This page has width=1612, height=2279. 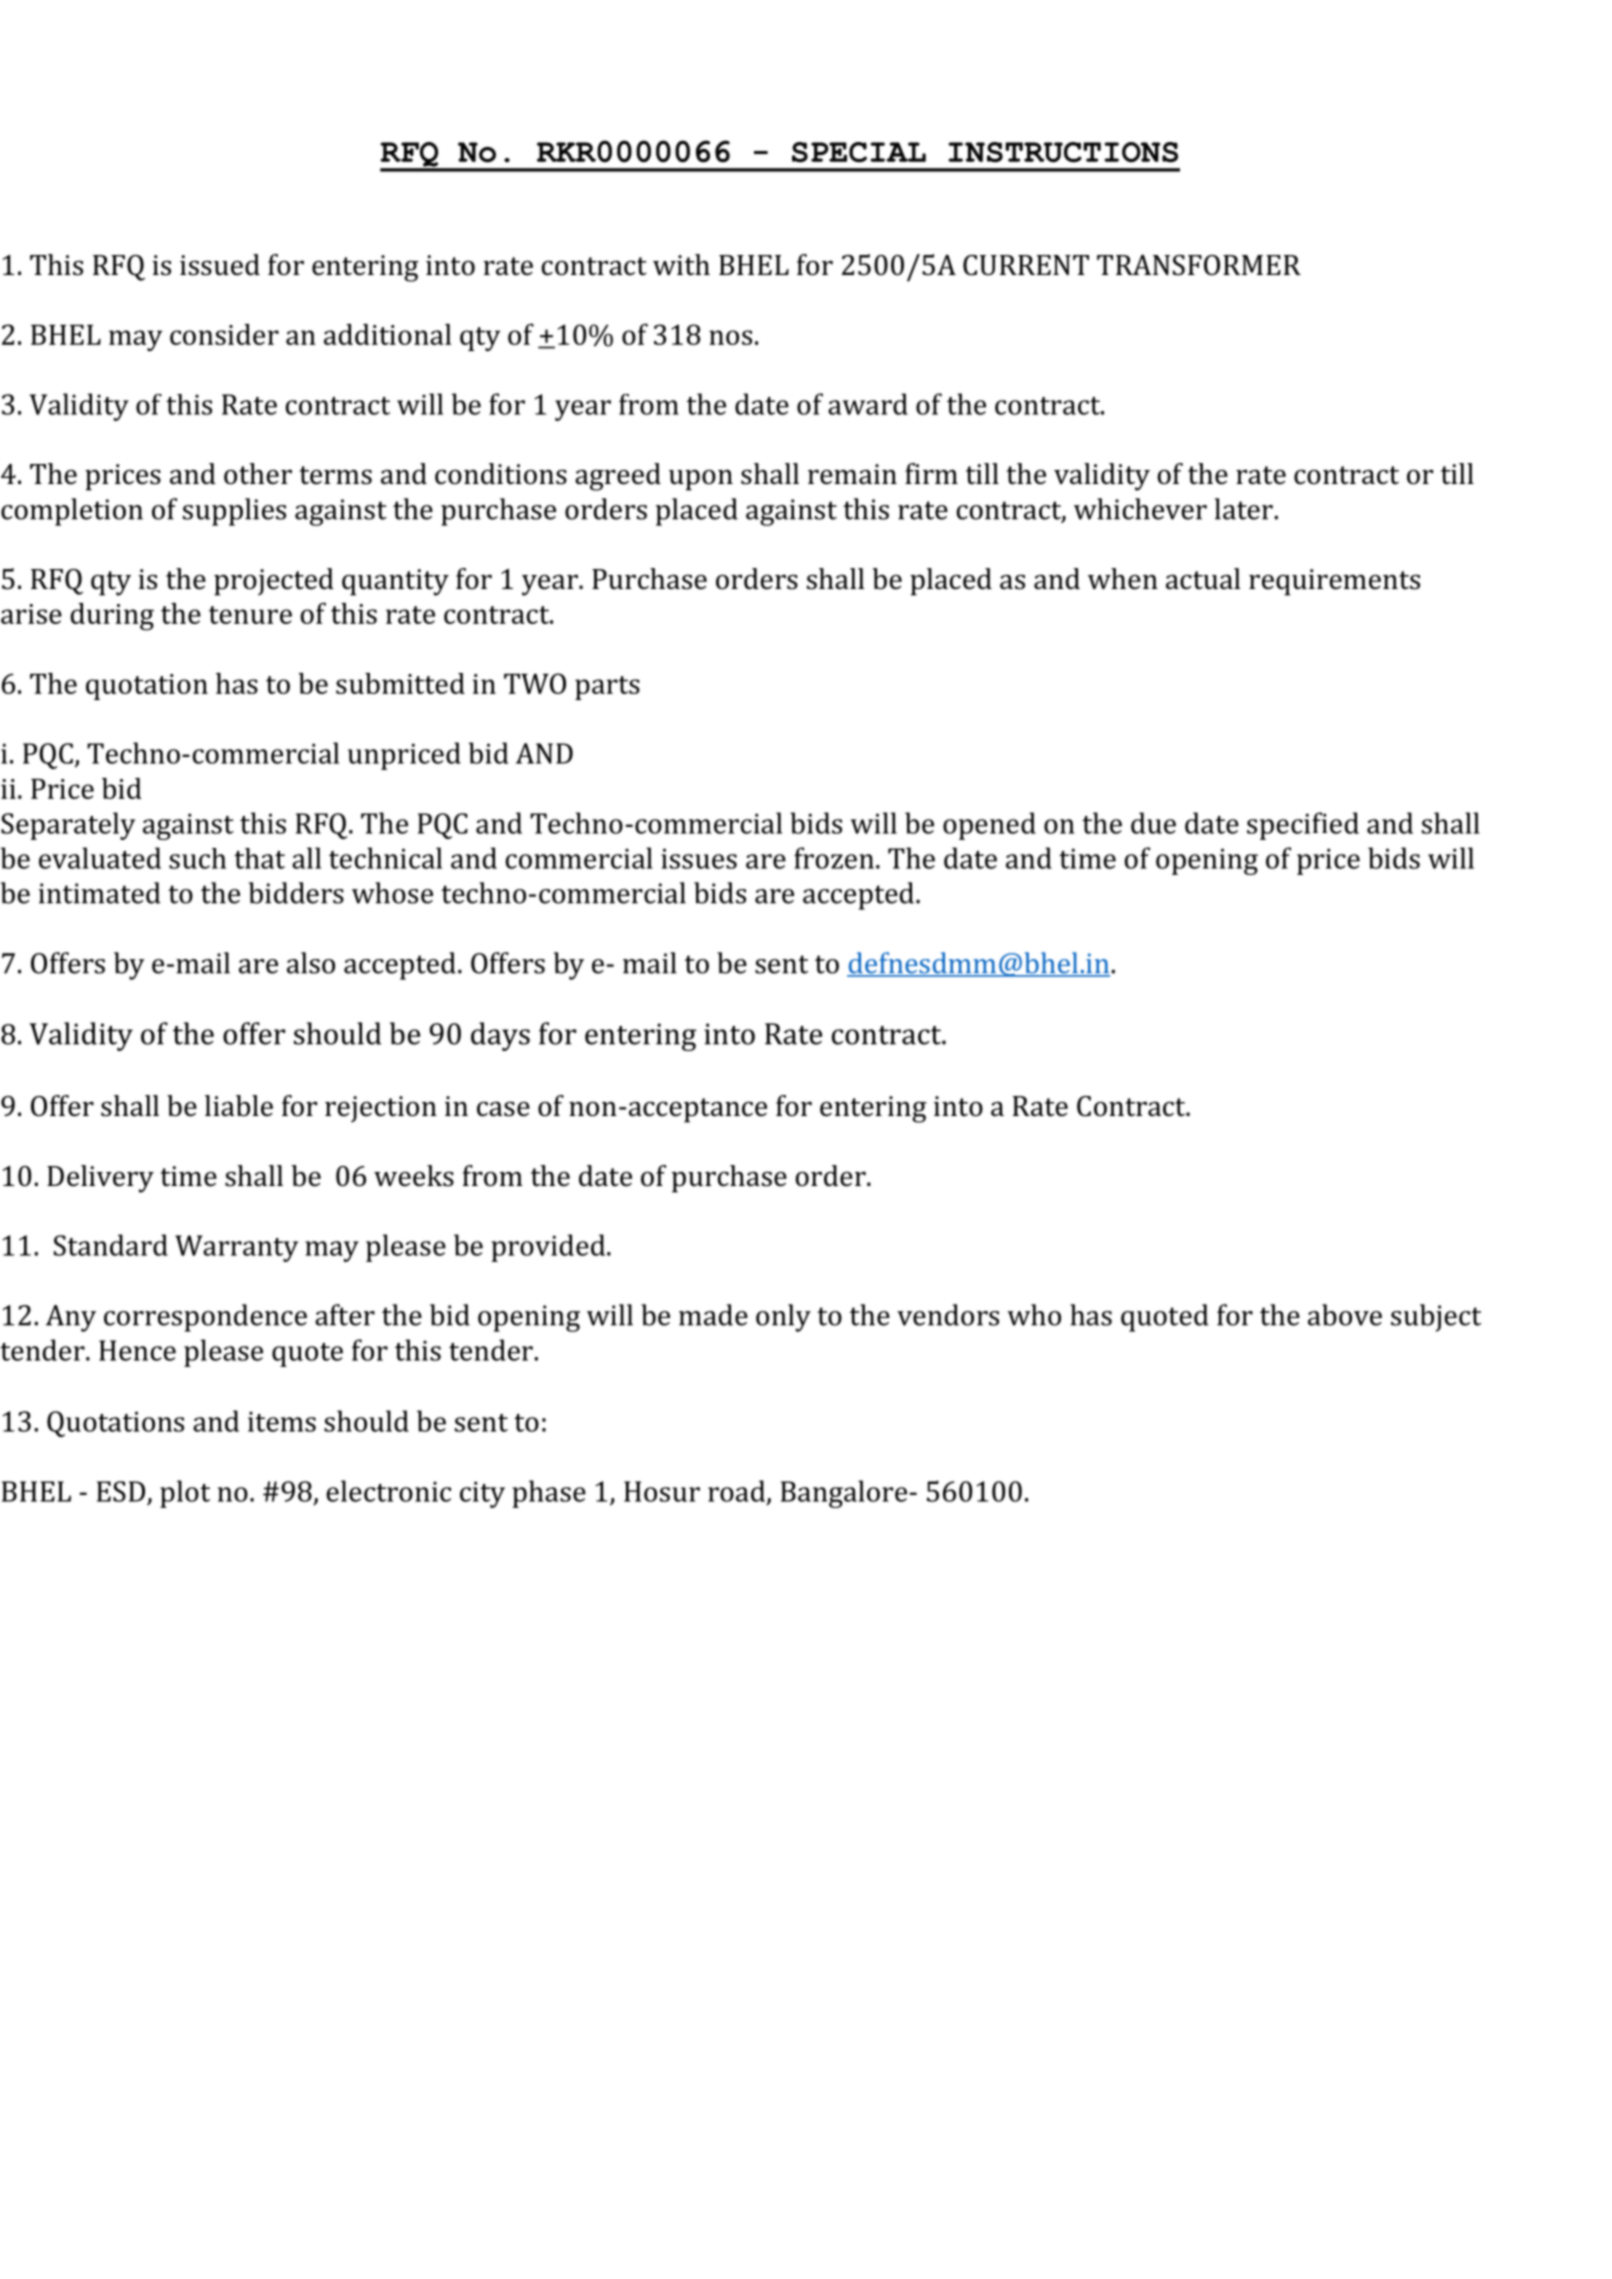 I want to click on liable, so click(x=239, y=1106).
